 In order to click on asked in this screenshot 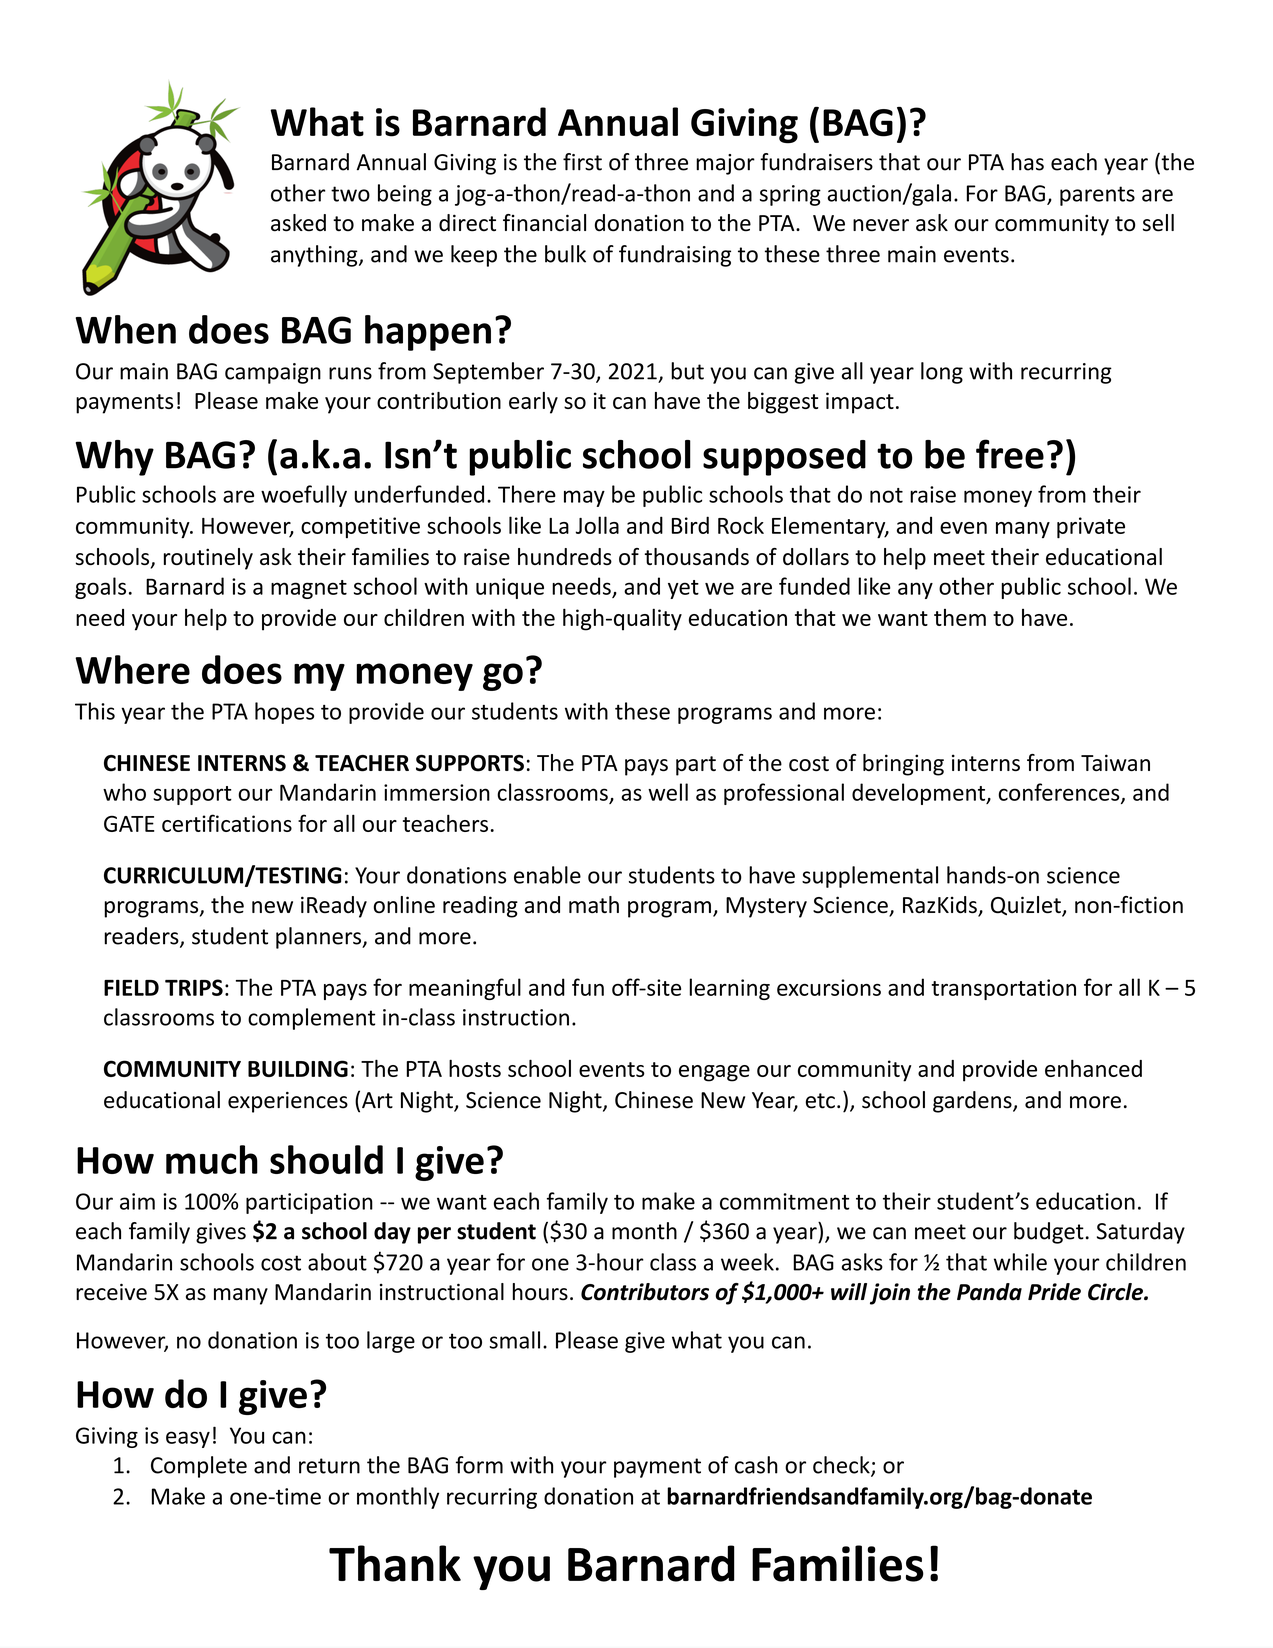, I will do `click(298, 223)`.
